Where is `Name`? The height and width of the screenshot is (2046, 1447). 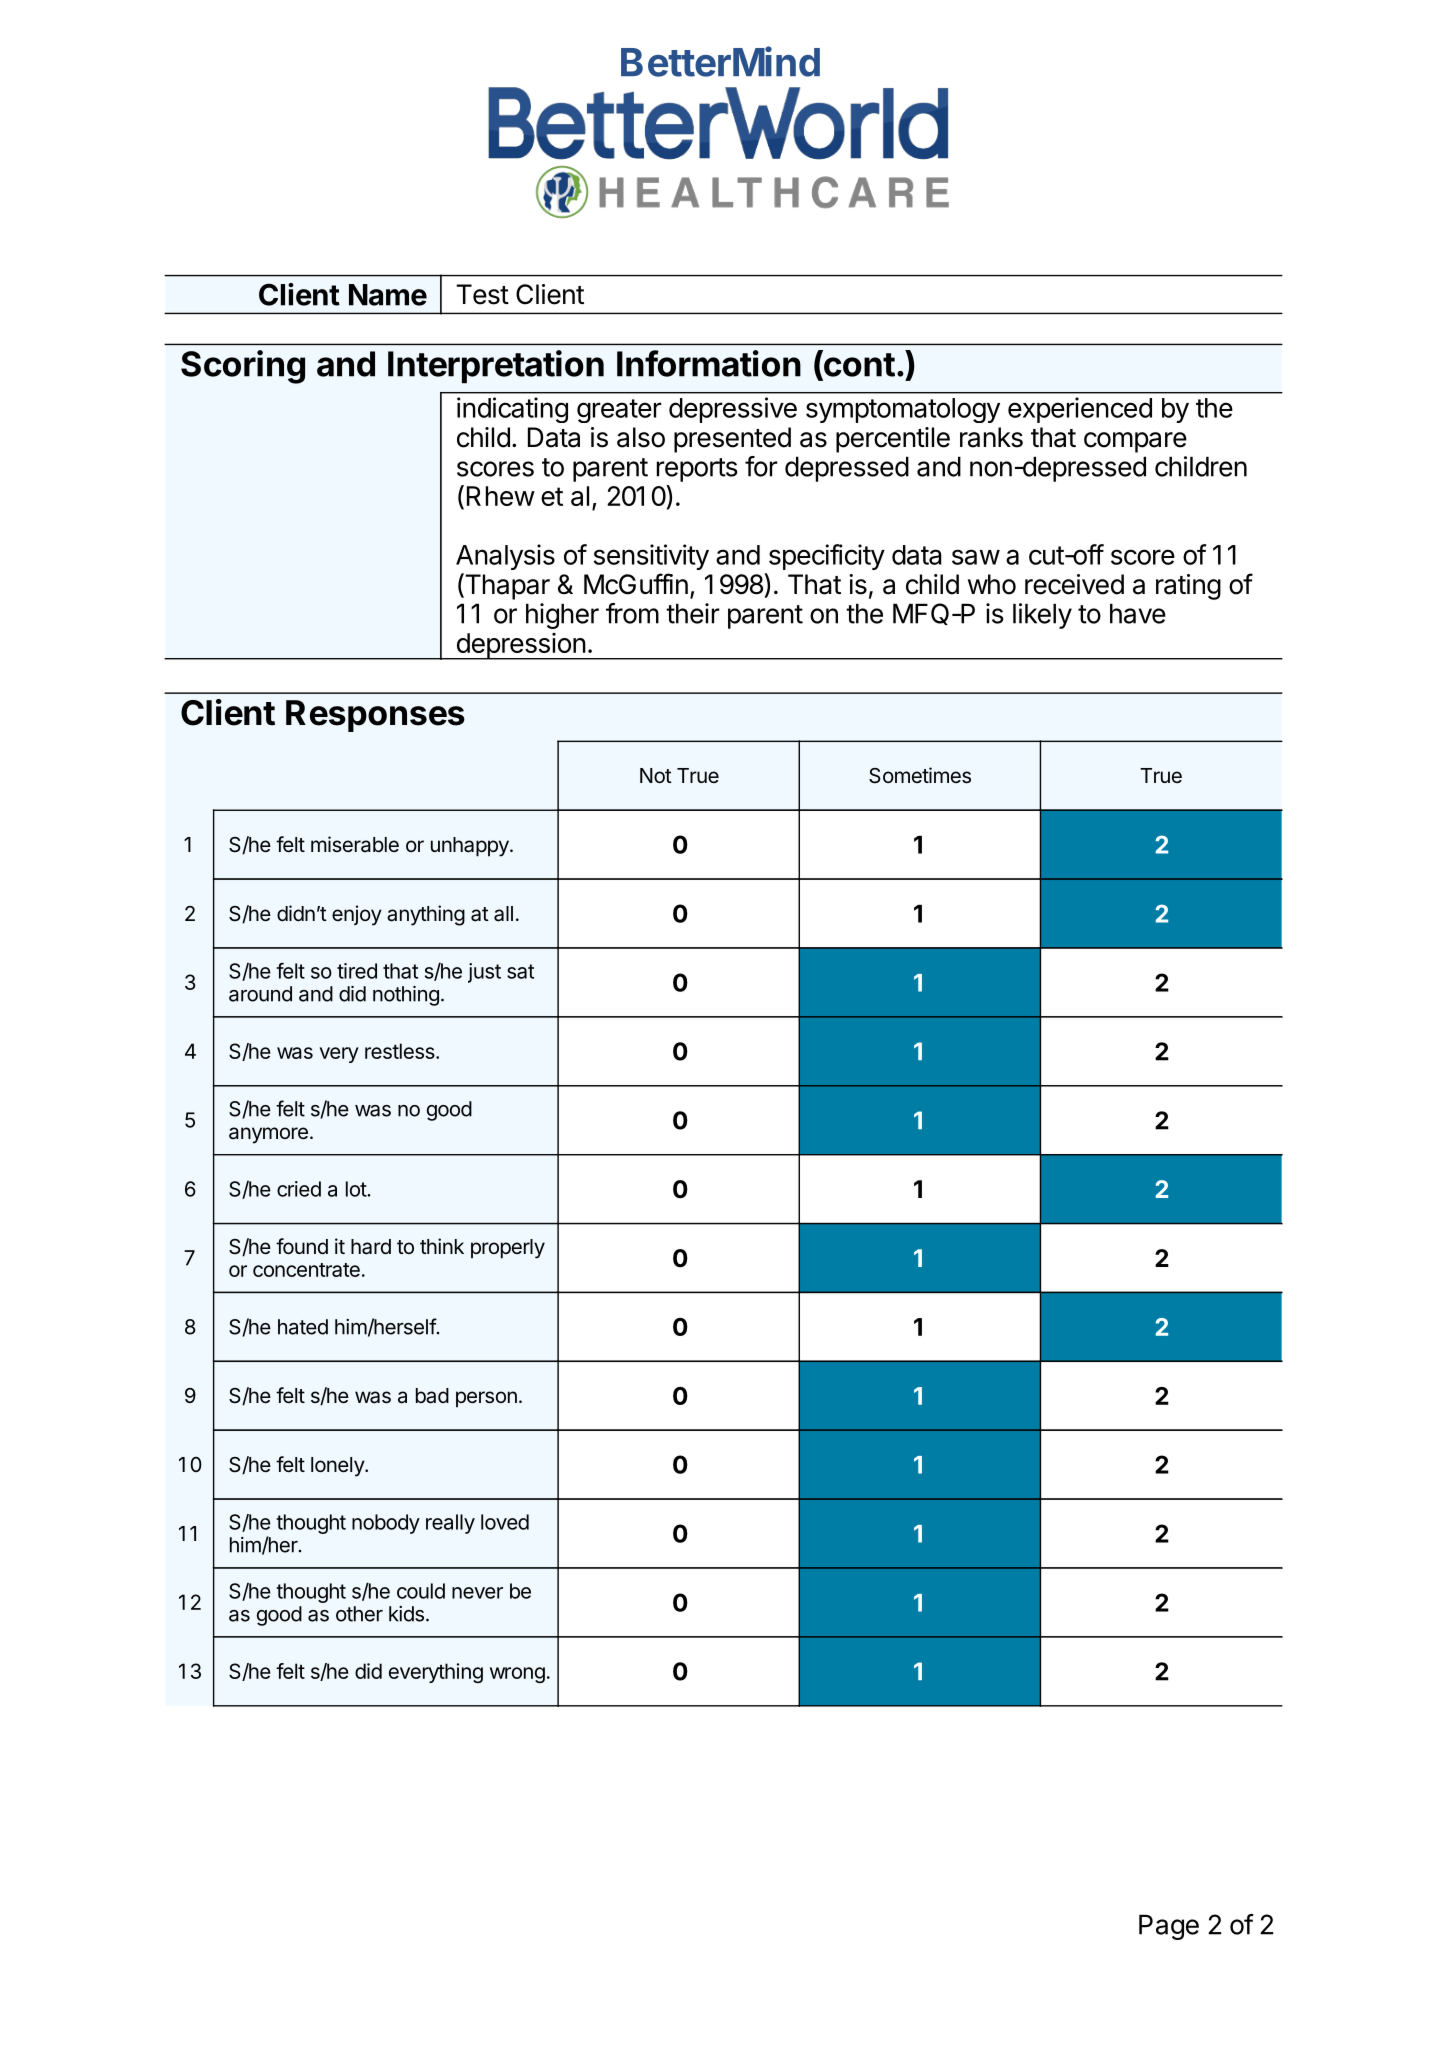
Name is located at coordinates (388, 295).
